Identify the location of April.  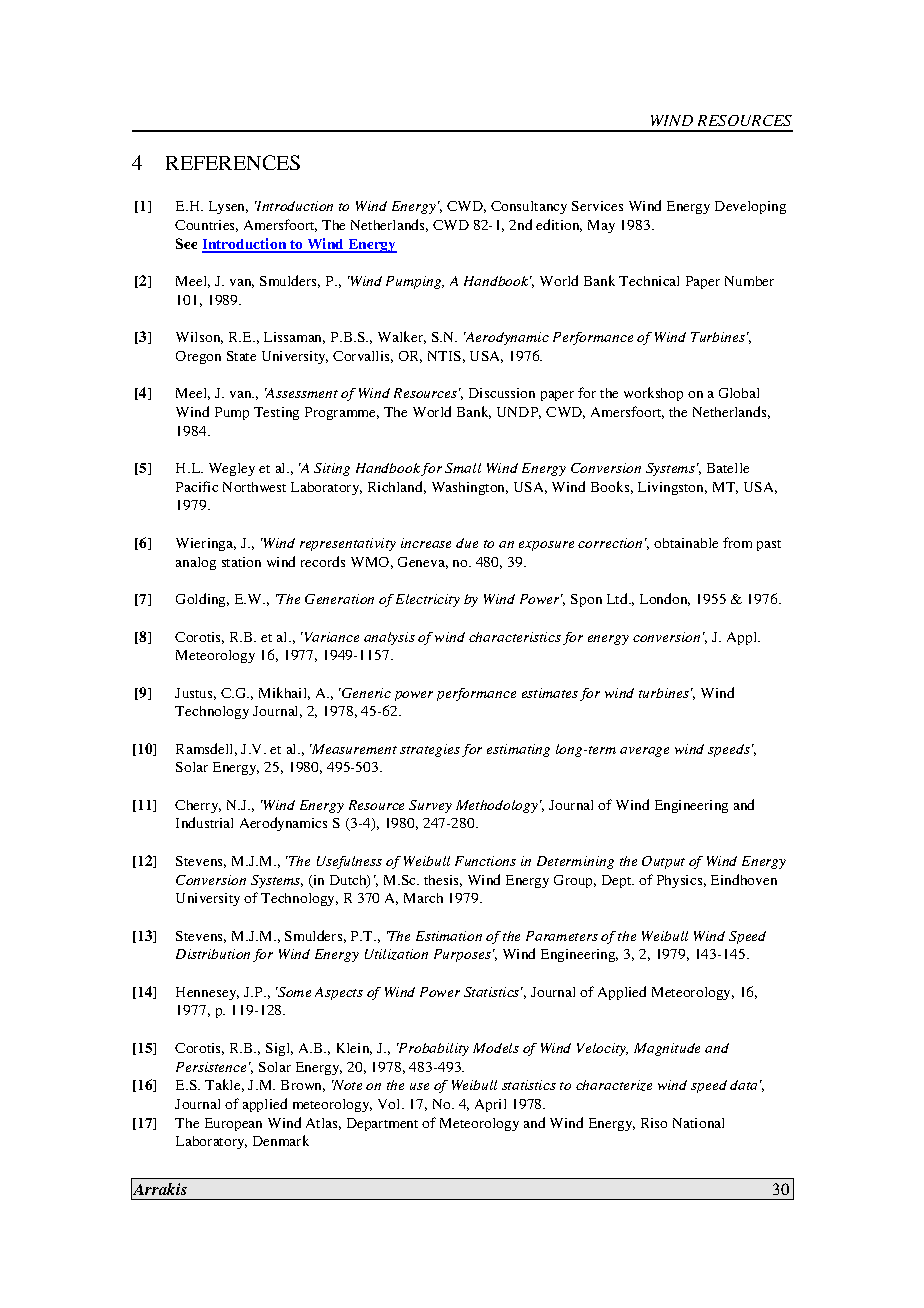
(490, 1105).
